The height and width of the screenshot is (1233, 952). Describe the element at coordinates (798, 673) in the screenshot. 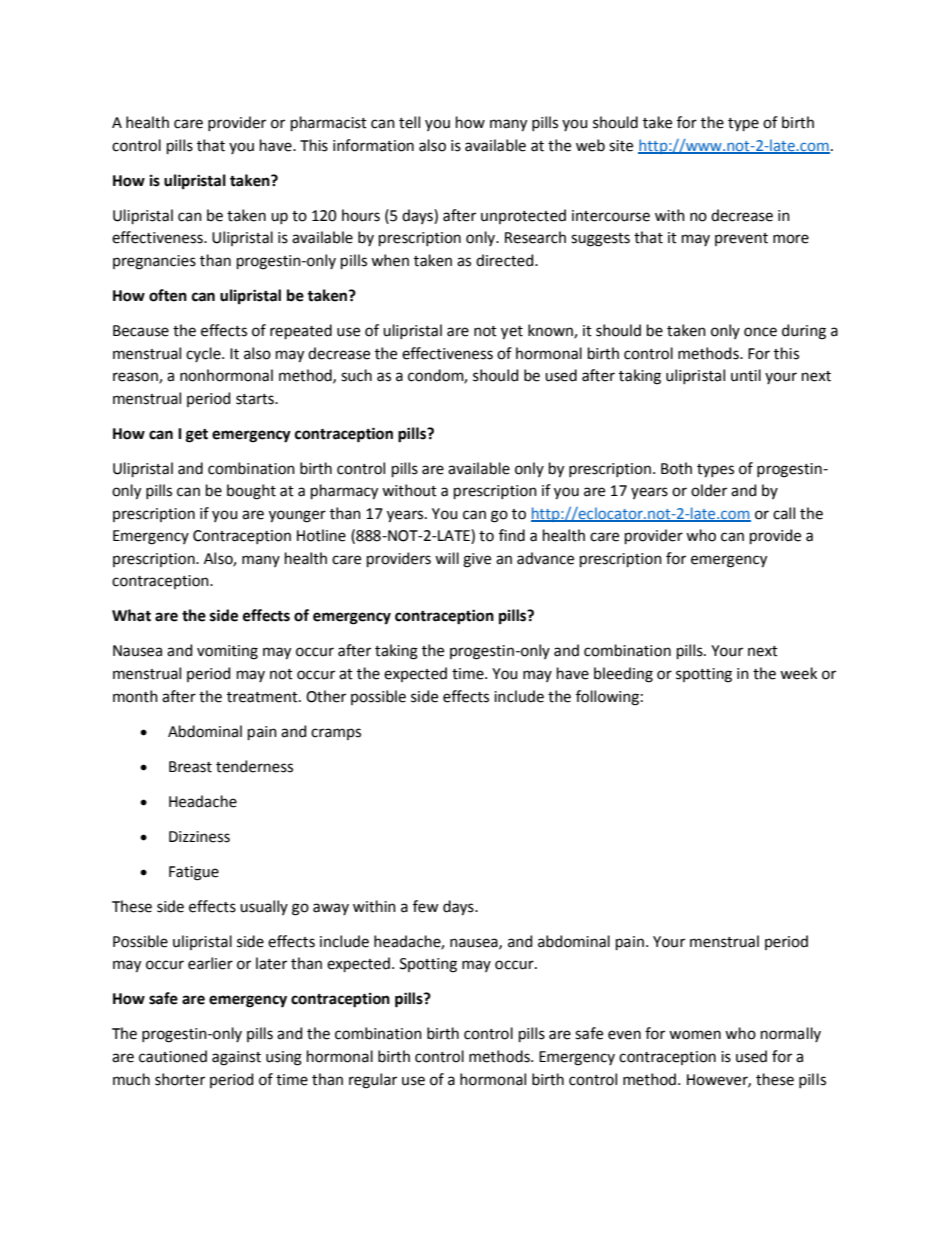

I see `week` at that location.
